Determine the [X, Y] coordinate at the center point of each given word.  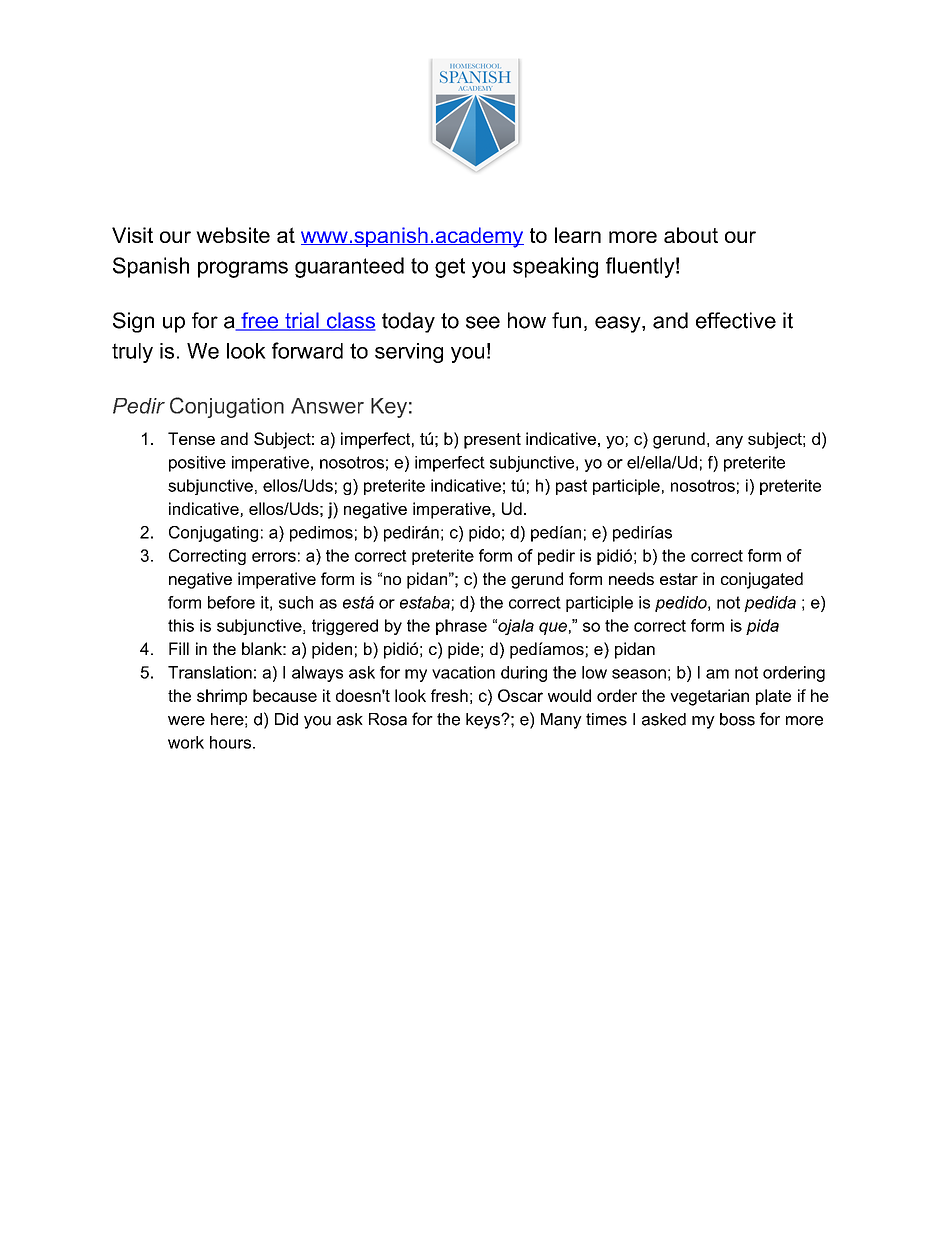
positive [197, 464]
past [571, 487]
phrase [461, 627]
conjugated [762, 580]
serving [409, 353]
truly [132, 353]
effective [736, 320]
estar [679, 579]
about [691, 235]
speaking [555, 267]
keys [484, 721]
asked [664, 719]
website [233, 235]
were [186, 721]
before [231, 602]
